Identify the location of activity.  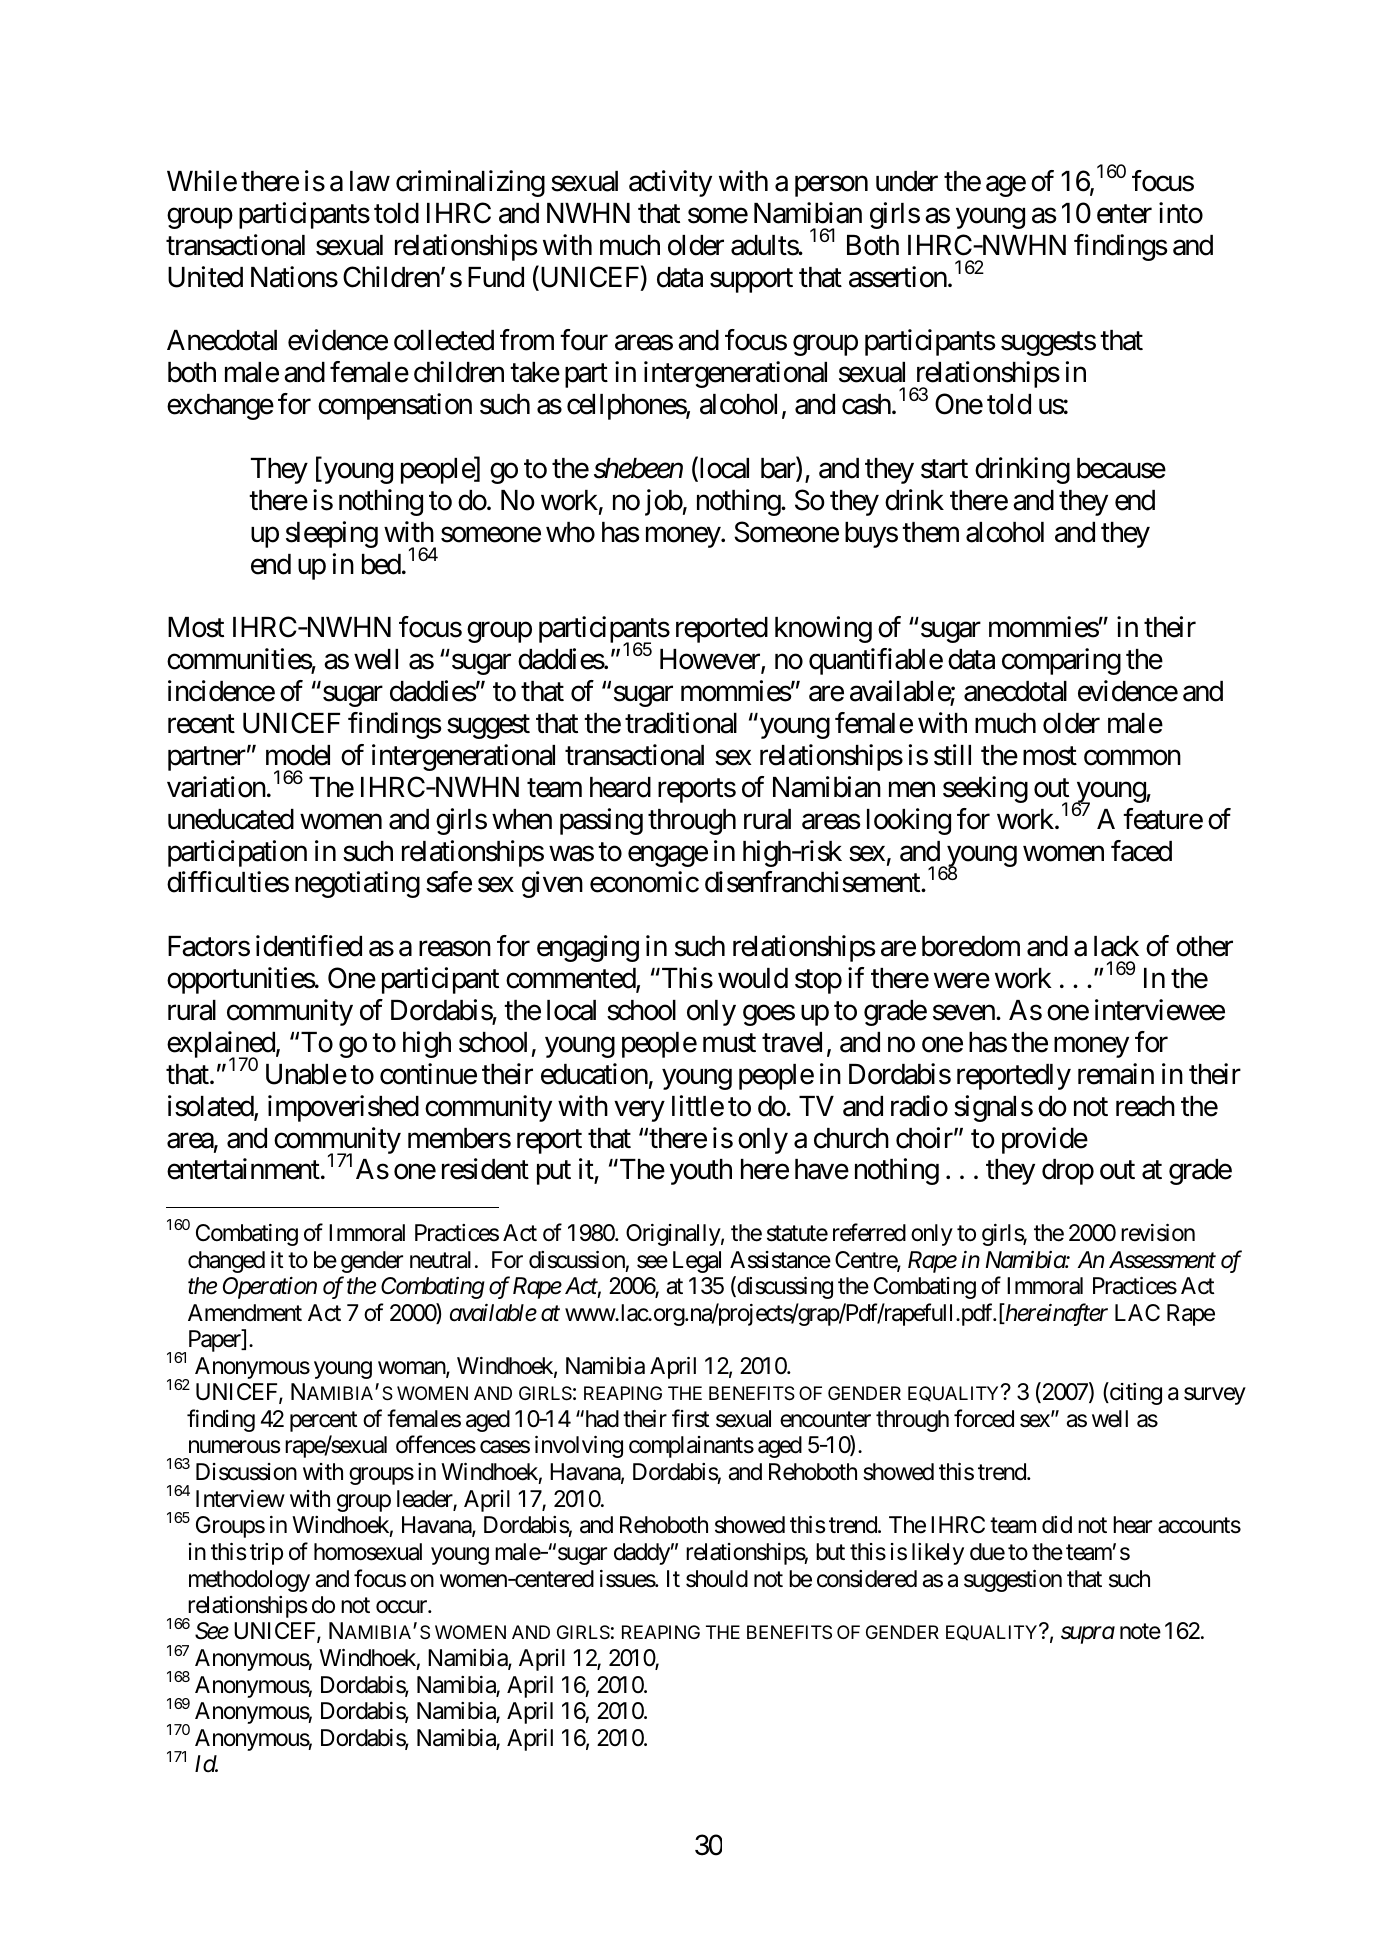
(670, 183).
